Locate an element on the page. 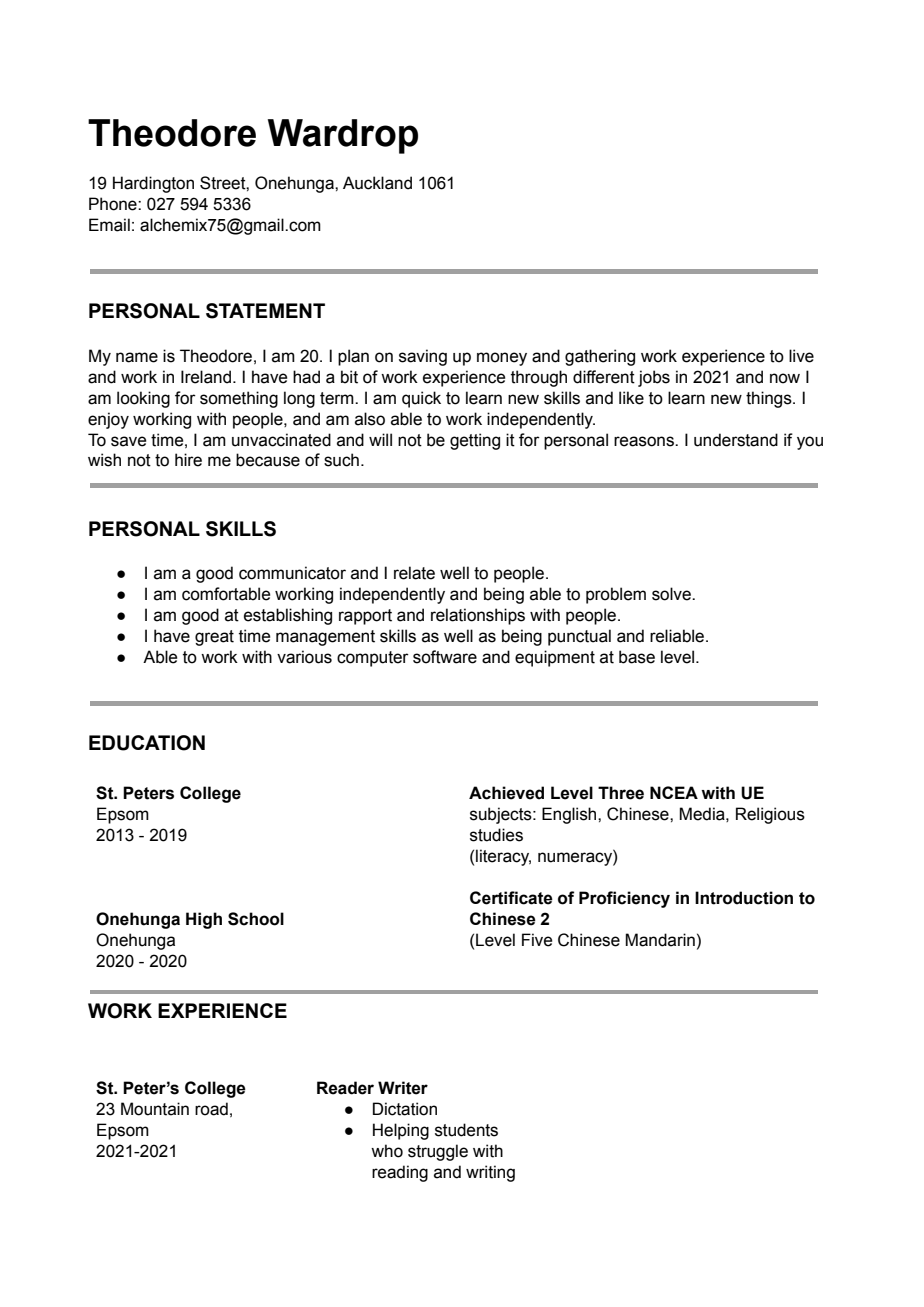 This document has height=1307, width=924. Ireland is located at coordinates (206, 377).
